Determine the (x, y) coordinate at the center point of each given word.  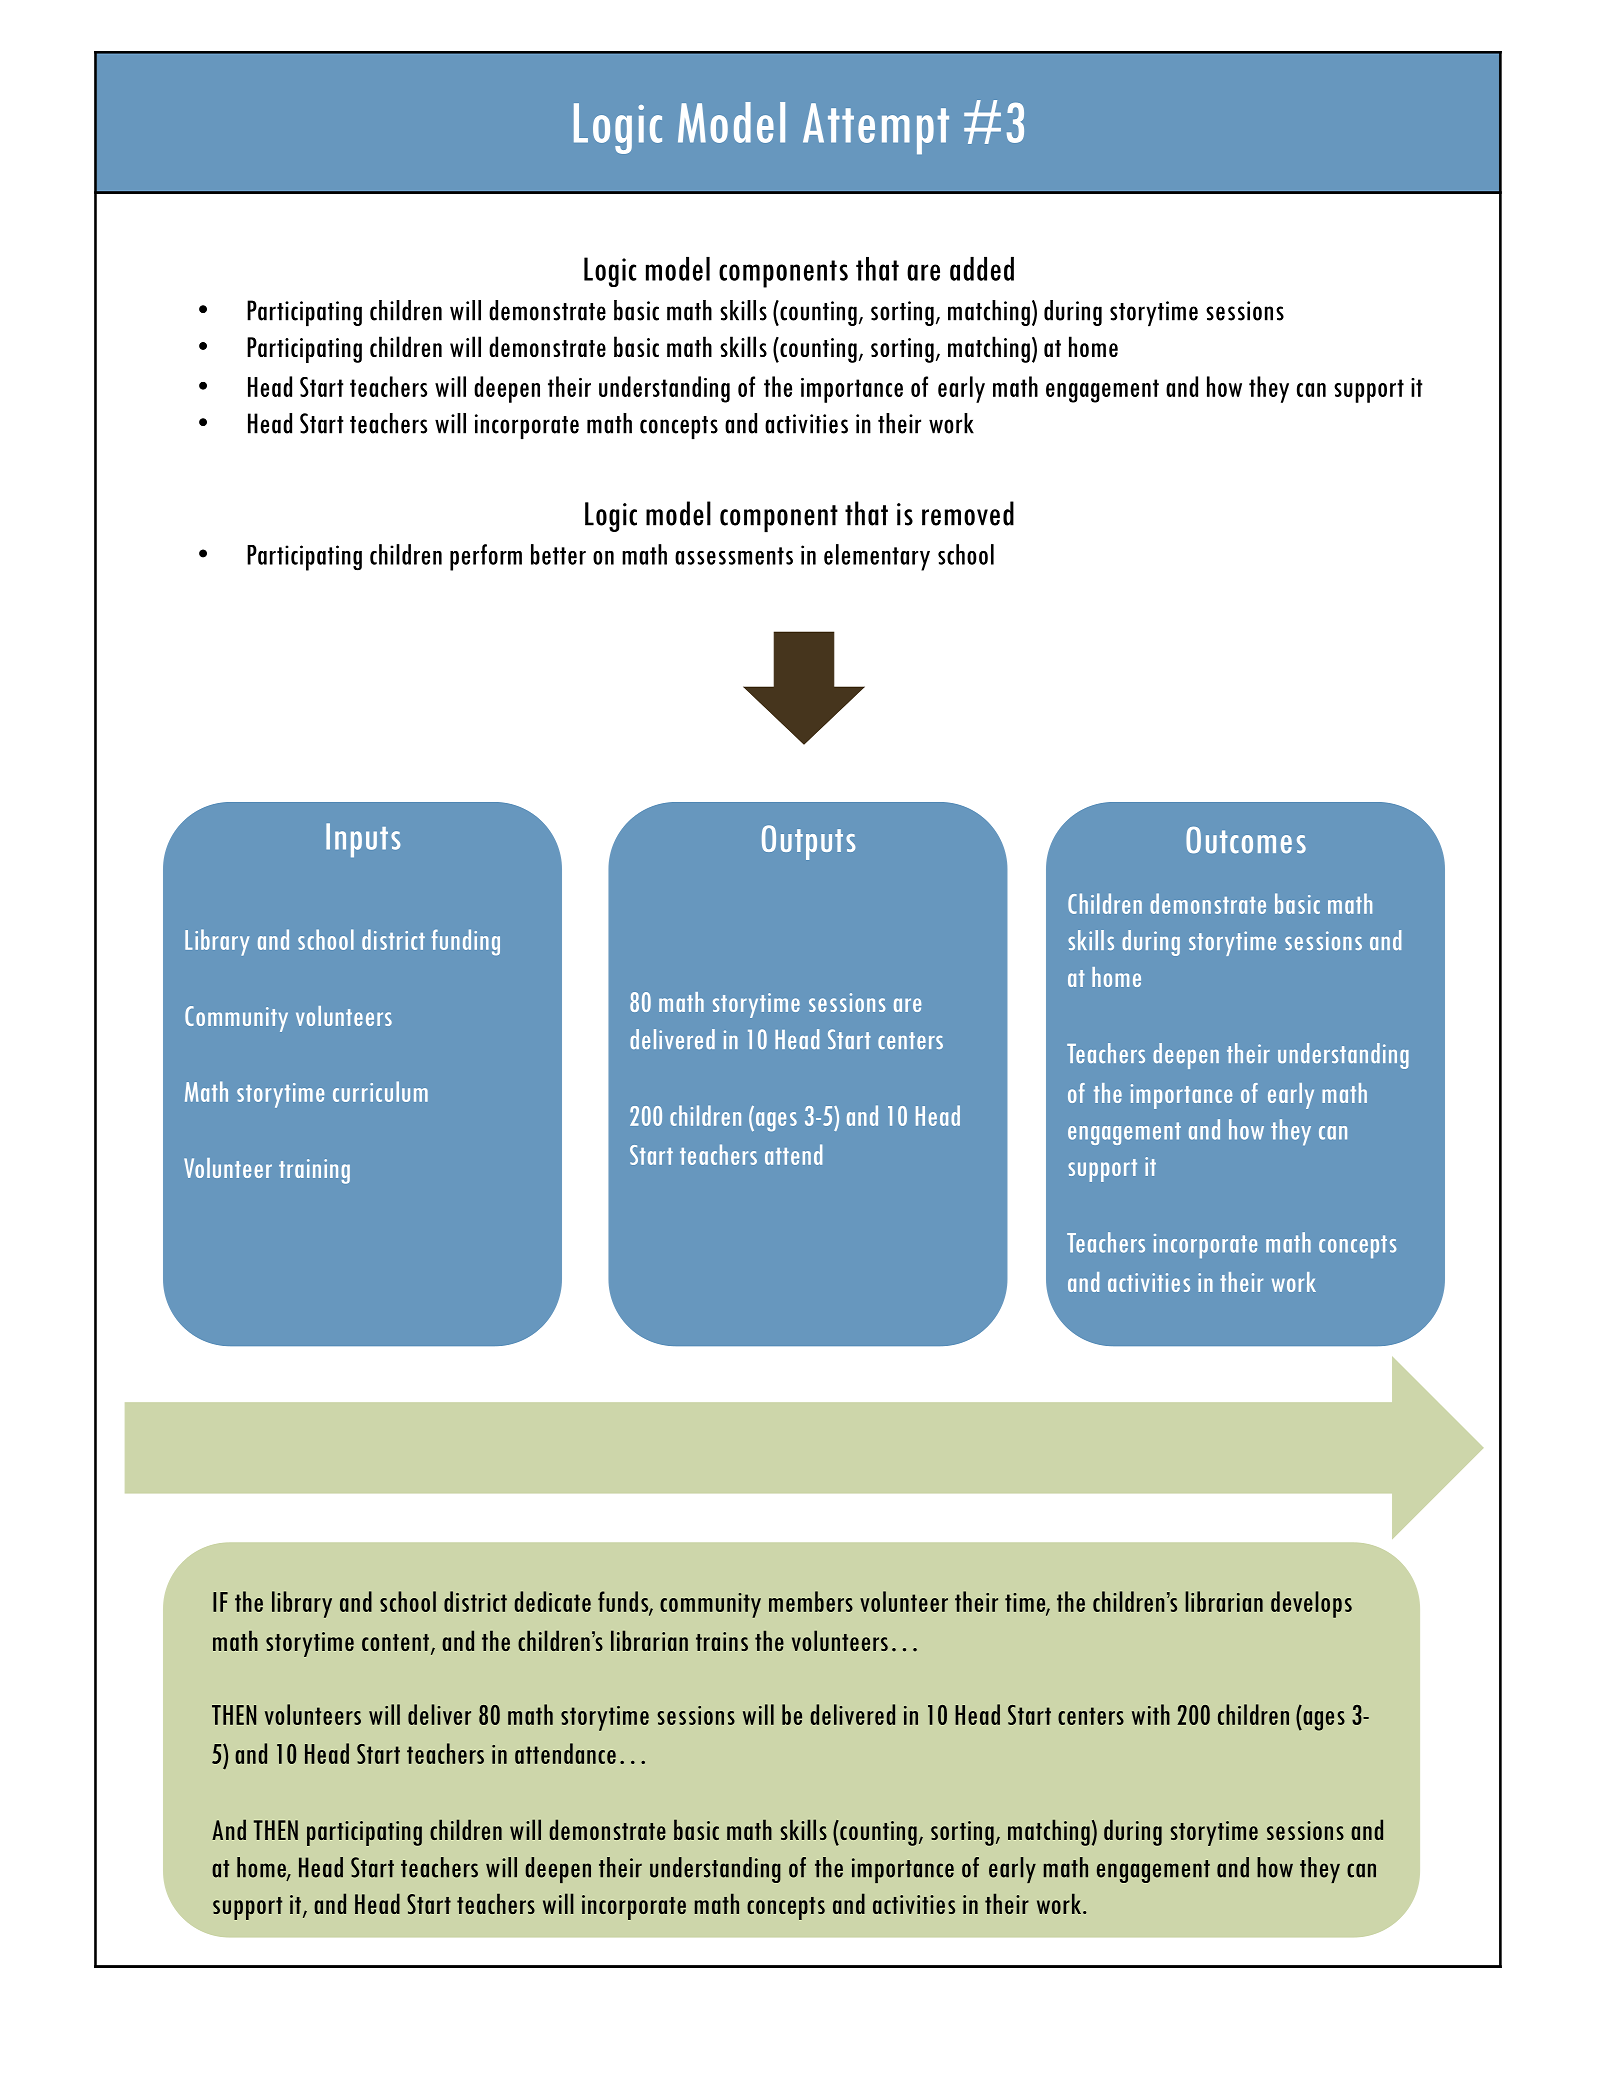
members (811, 1601)
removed (968, 513)
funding (466, 942)
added (982, 269)
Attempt (876, 128)
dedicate (552, 1601)
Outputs (808, 842)
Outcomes (1246, 840)
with (1151, 1714)
